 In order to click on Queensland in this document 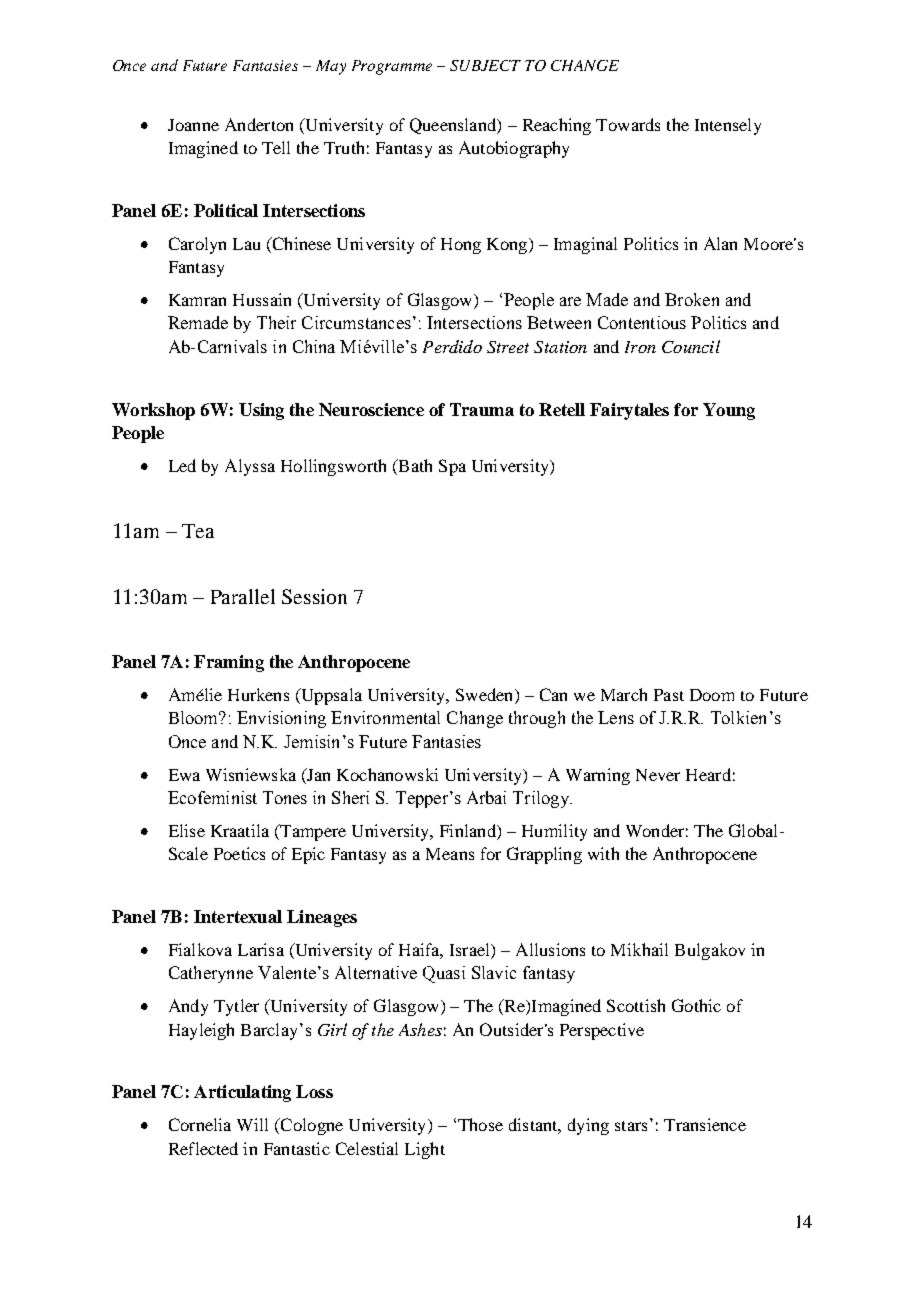, I will do `click(454, 126)`.
